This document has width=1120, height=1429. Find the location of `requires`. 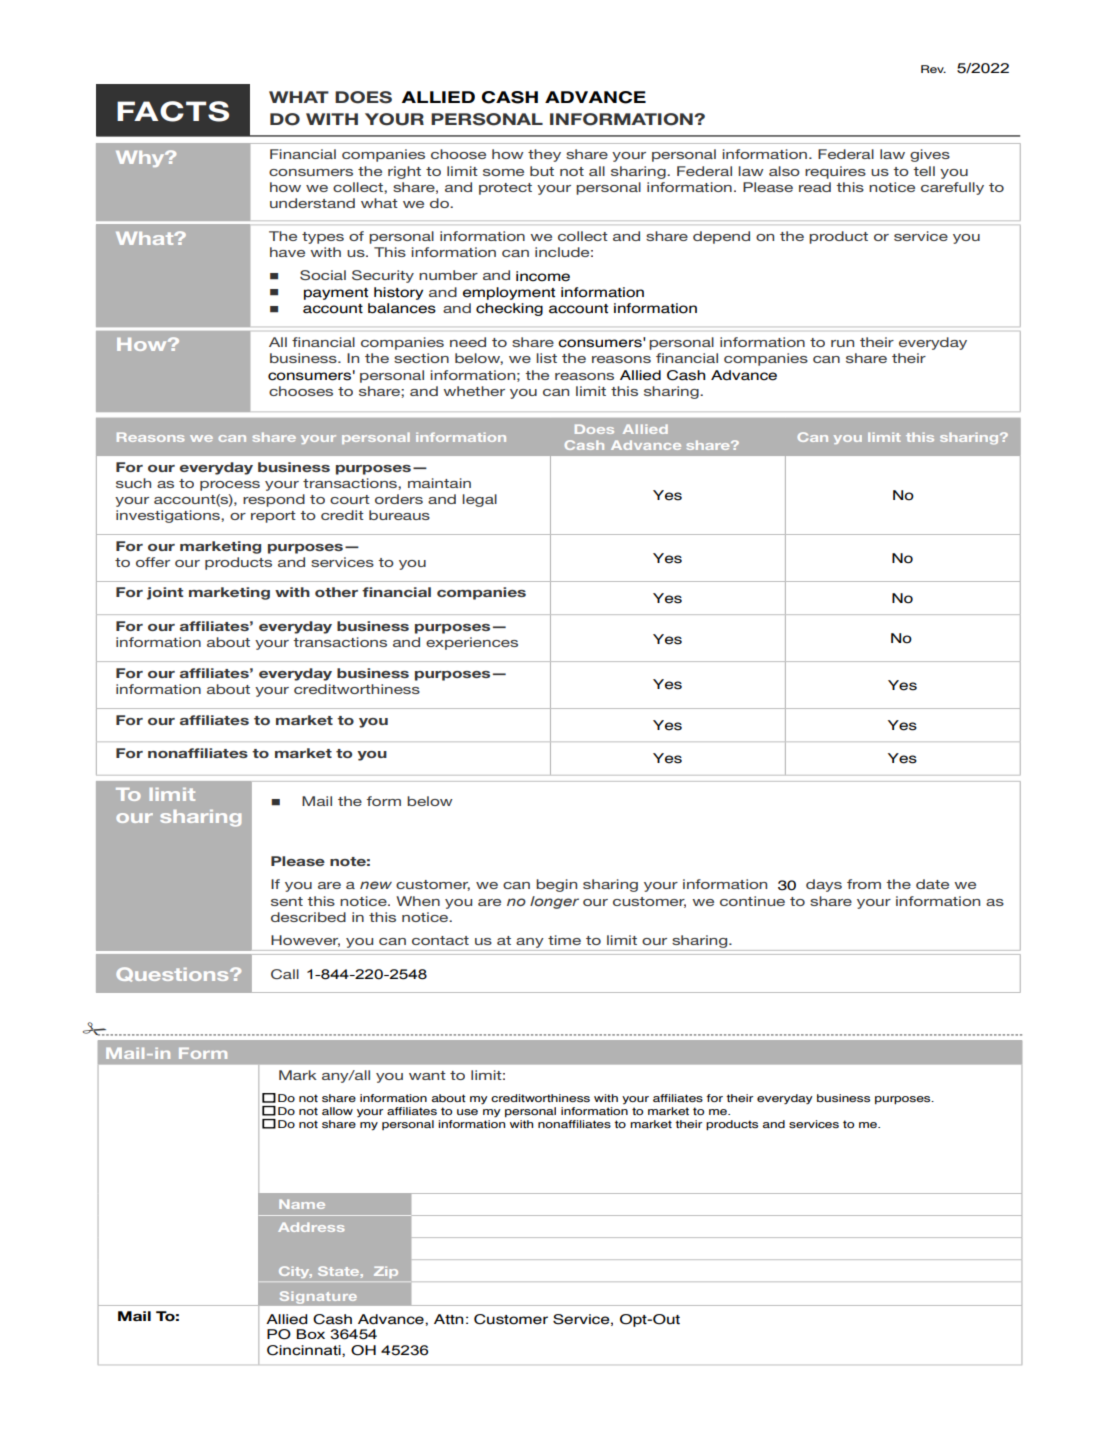

requires is located at coordinates (835, 172).
